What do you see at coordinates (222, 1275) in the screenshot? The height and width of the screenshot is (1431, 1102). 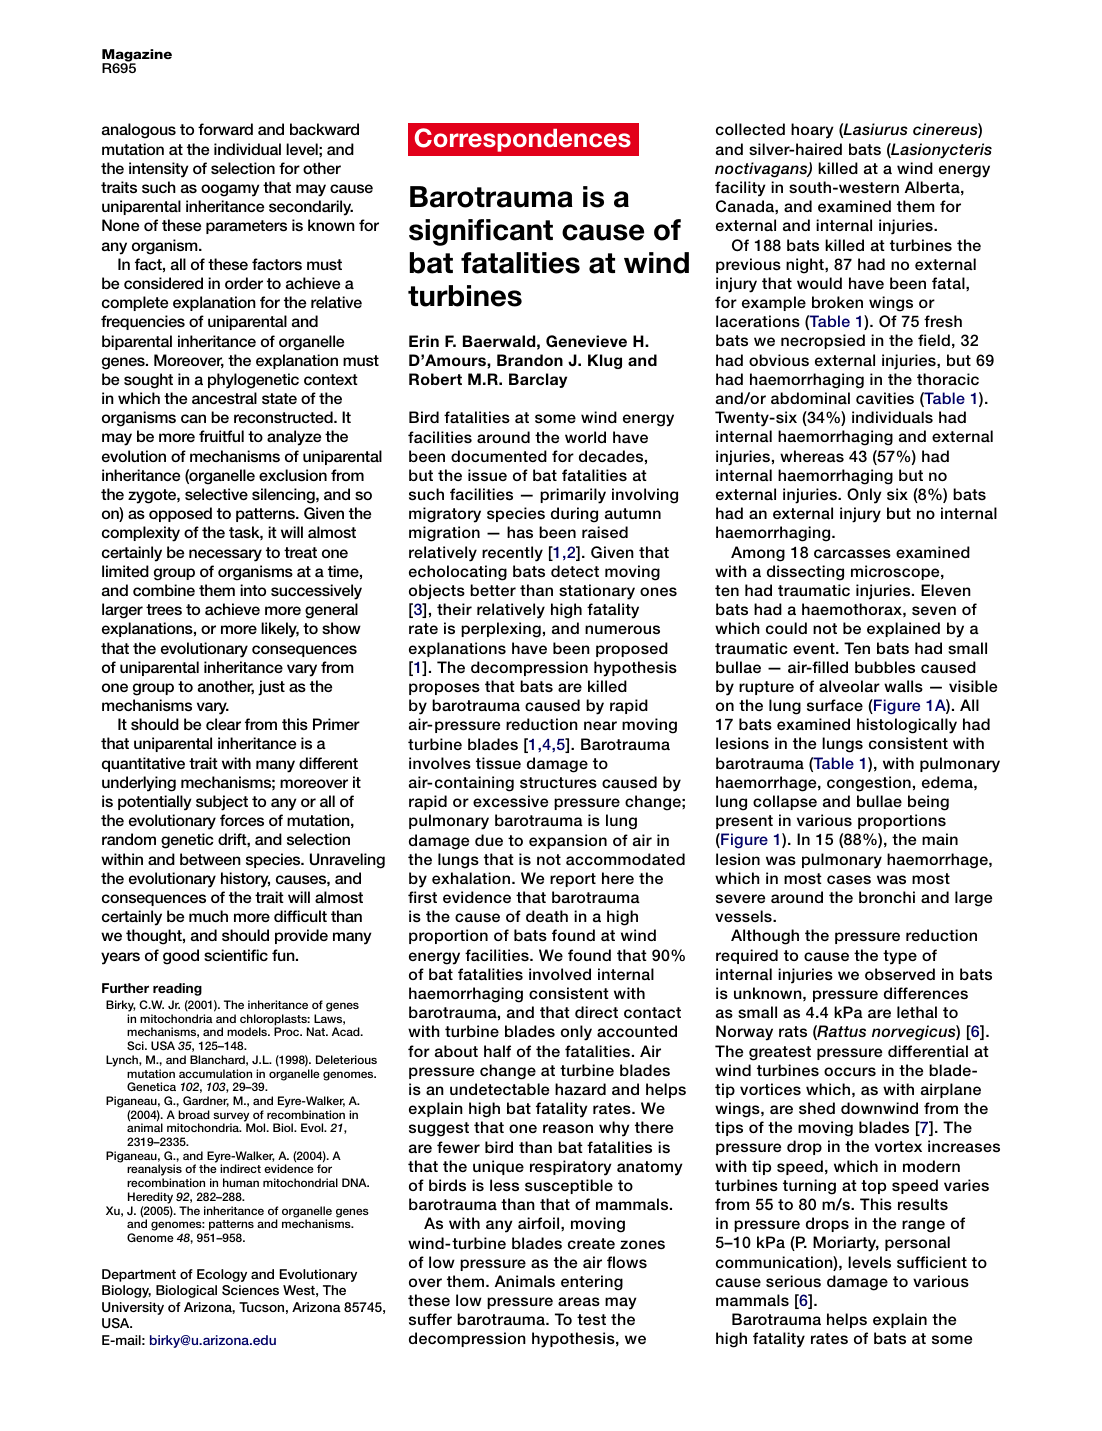 I see `Ecology` at bounding box center [222, 1275].
